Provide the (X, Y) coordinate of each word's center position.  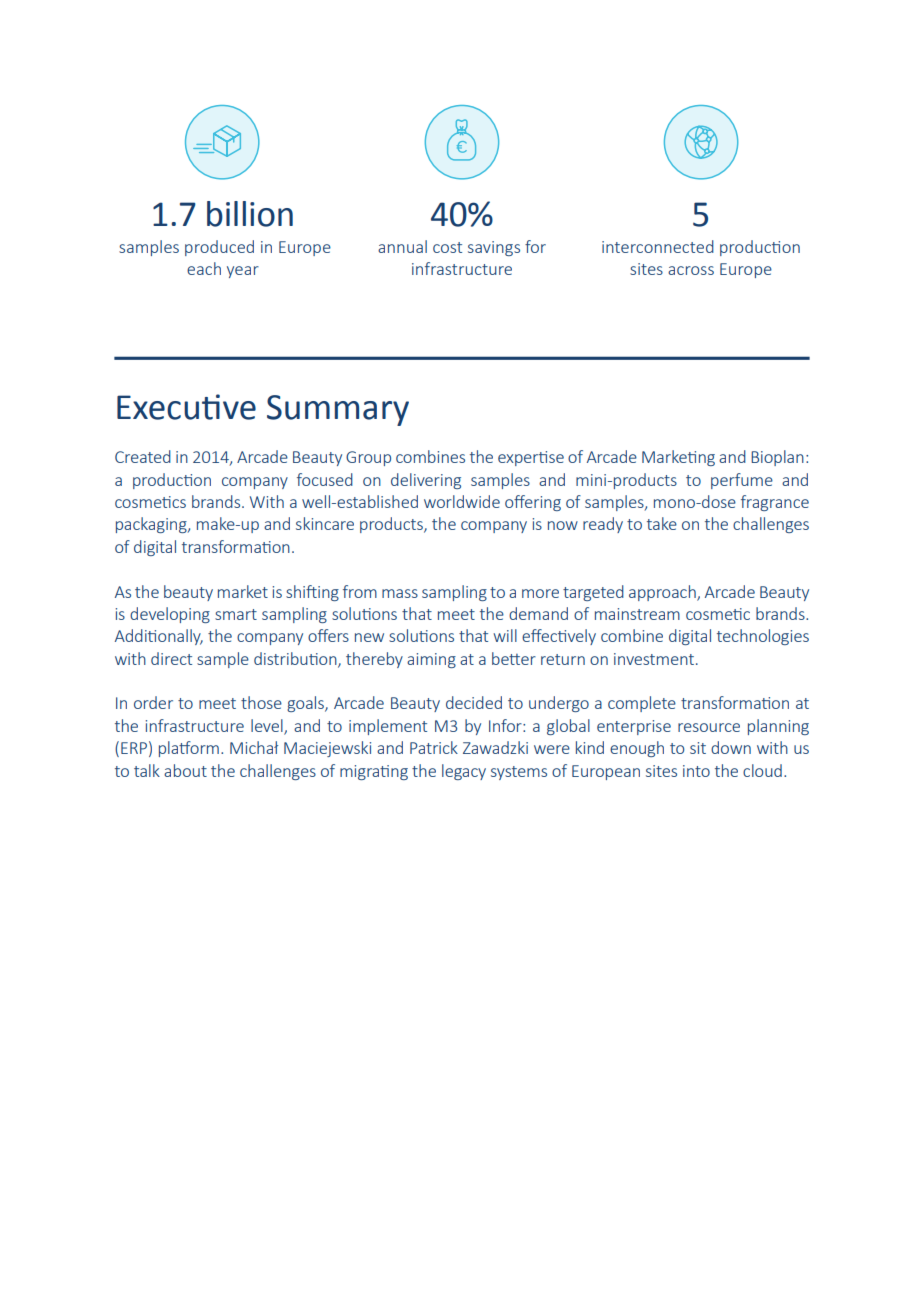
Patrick (434, 747)
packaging (152, 525)
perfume (742, 481)
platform (189, 749)
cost (447, 247)
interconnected (658, 246)
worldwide (462, 501)
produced (219, 248)
